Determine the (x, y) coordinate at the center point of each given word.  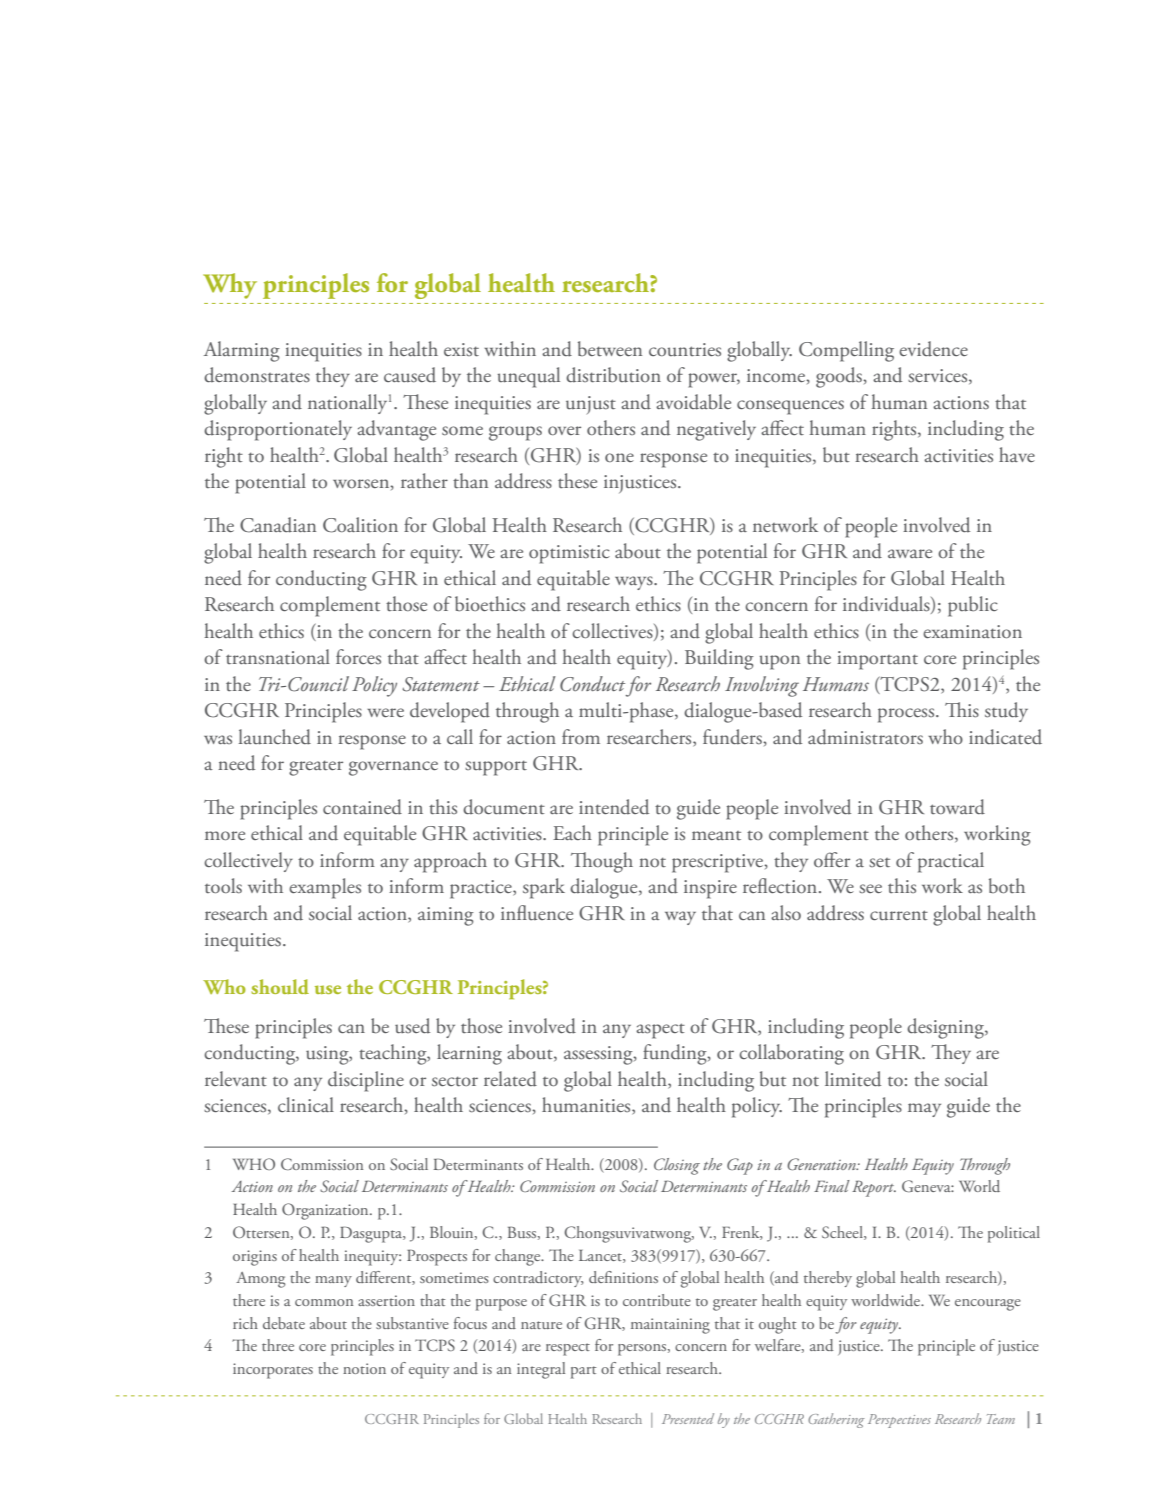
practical (951, 862)
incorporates (273, 1371)
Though (602, 862)
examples (325, 888)
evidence (933, 349)
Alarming (242, 351)
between (610, 349)
